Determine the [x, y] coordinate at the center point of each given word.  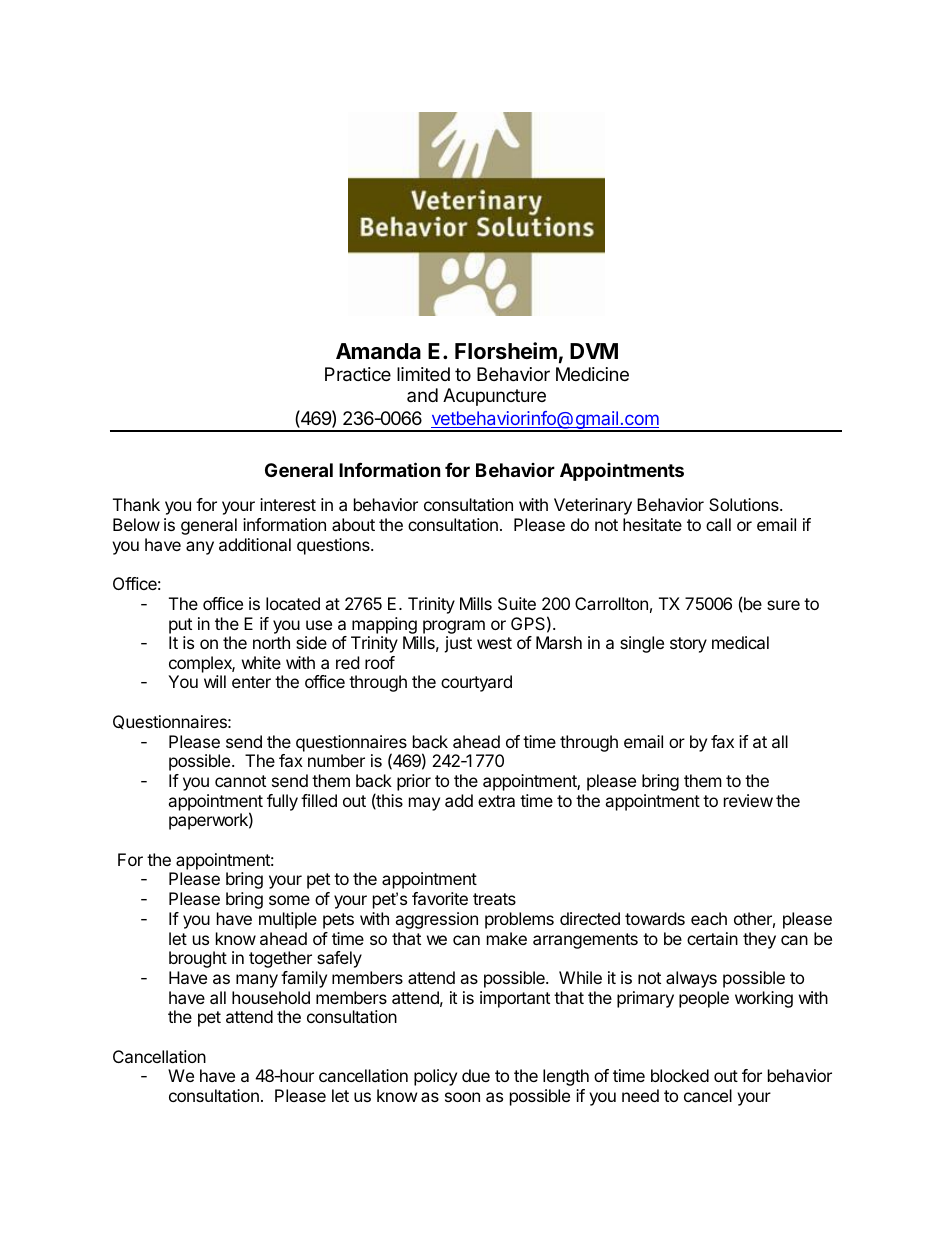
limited [423, 374]
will [215, 681]
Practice [358, 374]
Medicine [592, 374]
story [688, 645]
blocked [680, 1075]
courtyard [476, 683]
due [476, 1075]
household [271, 997]
